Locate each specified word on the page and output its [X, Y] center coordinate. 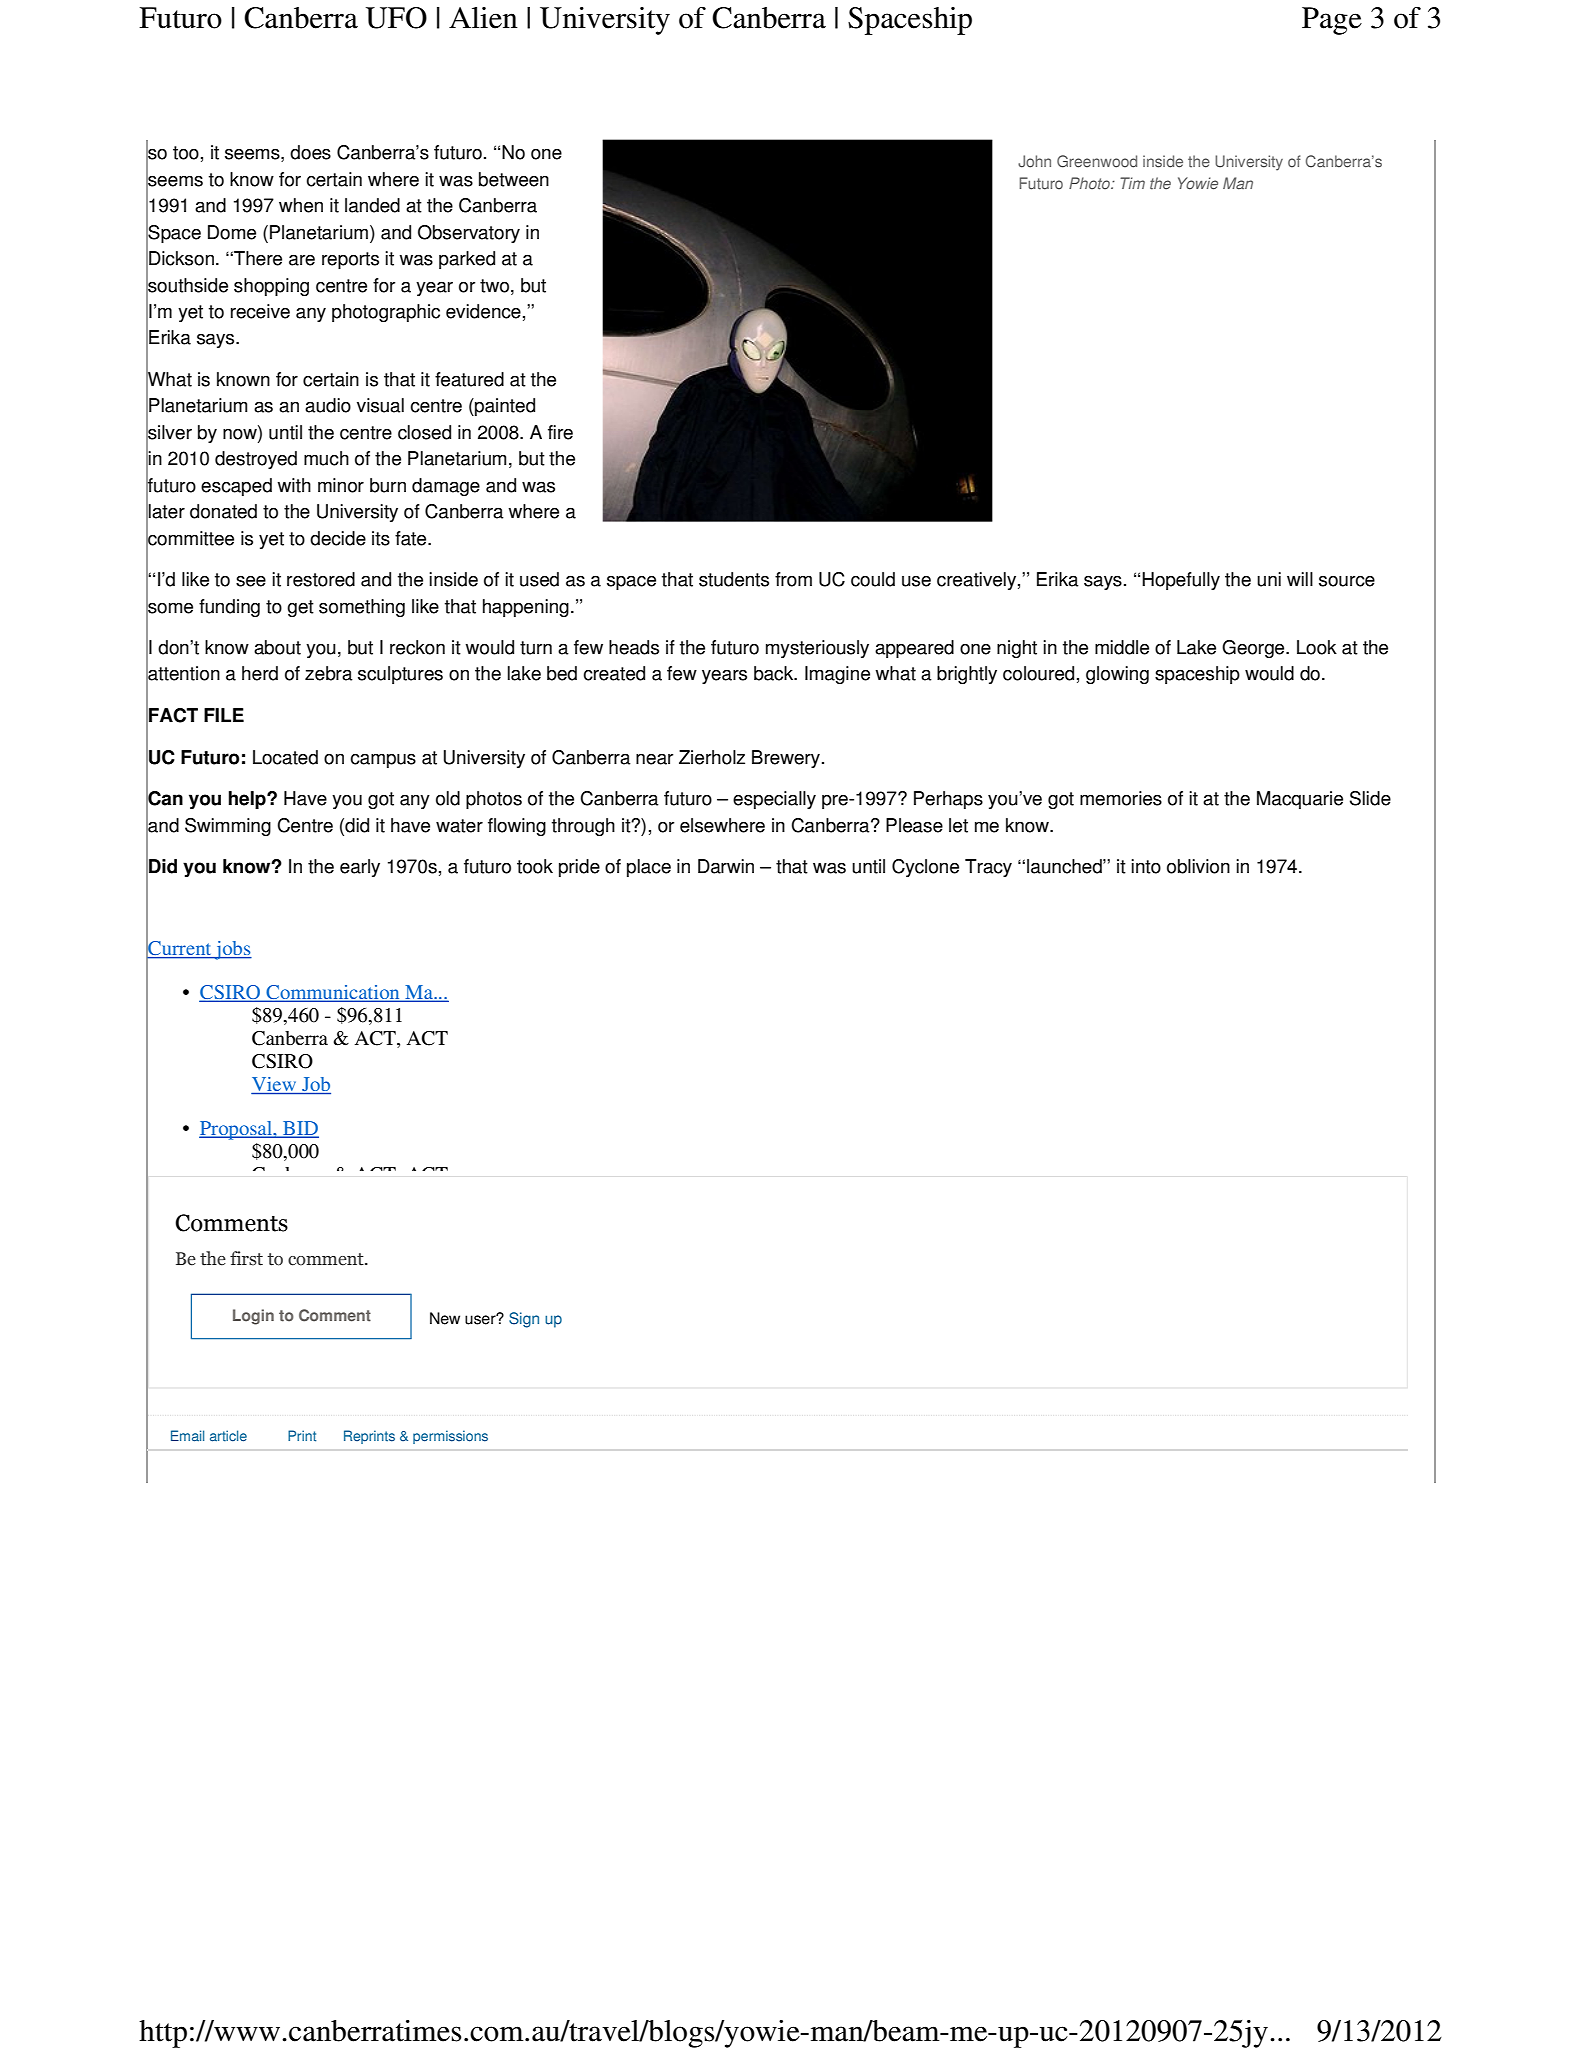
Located [285, 757]
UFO [396, 18]
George [1254, 649]
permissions [450, 1437]
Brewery [786, 759]
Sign [524, 1320]
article [228, 1436]
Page [1332, 21]
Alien [483, 18]
